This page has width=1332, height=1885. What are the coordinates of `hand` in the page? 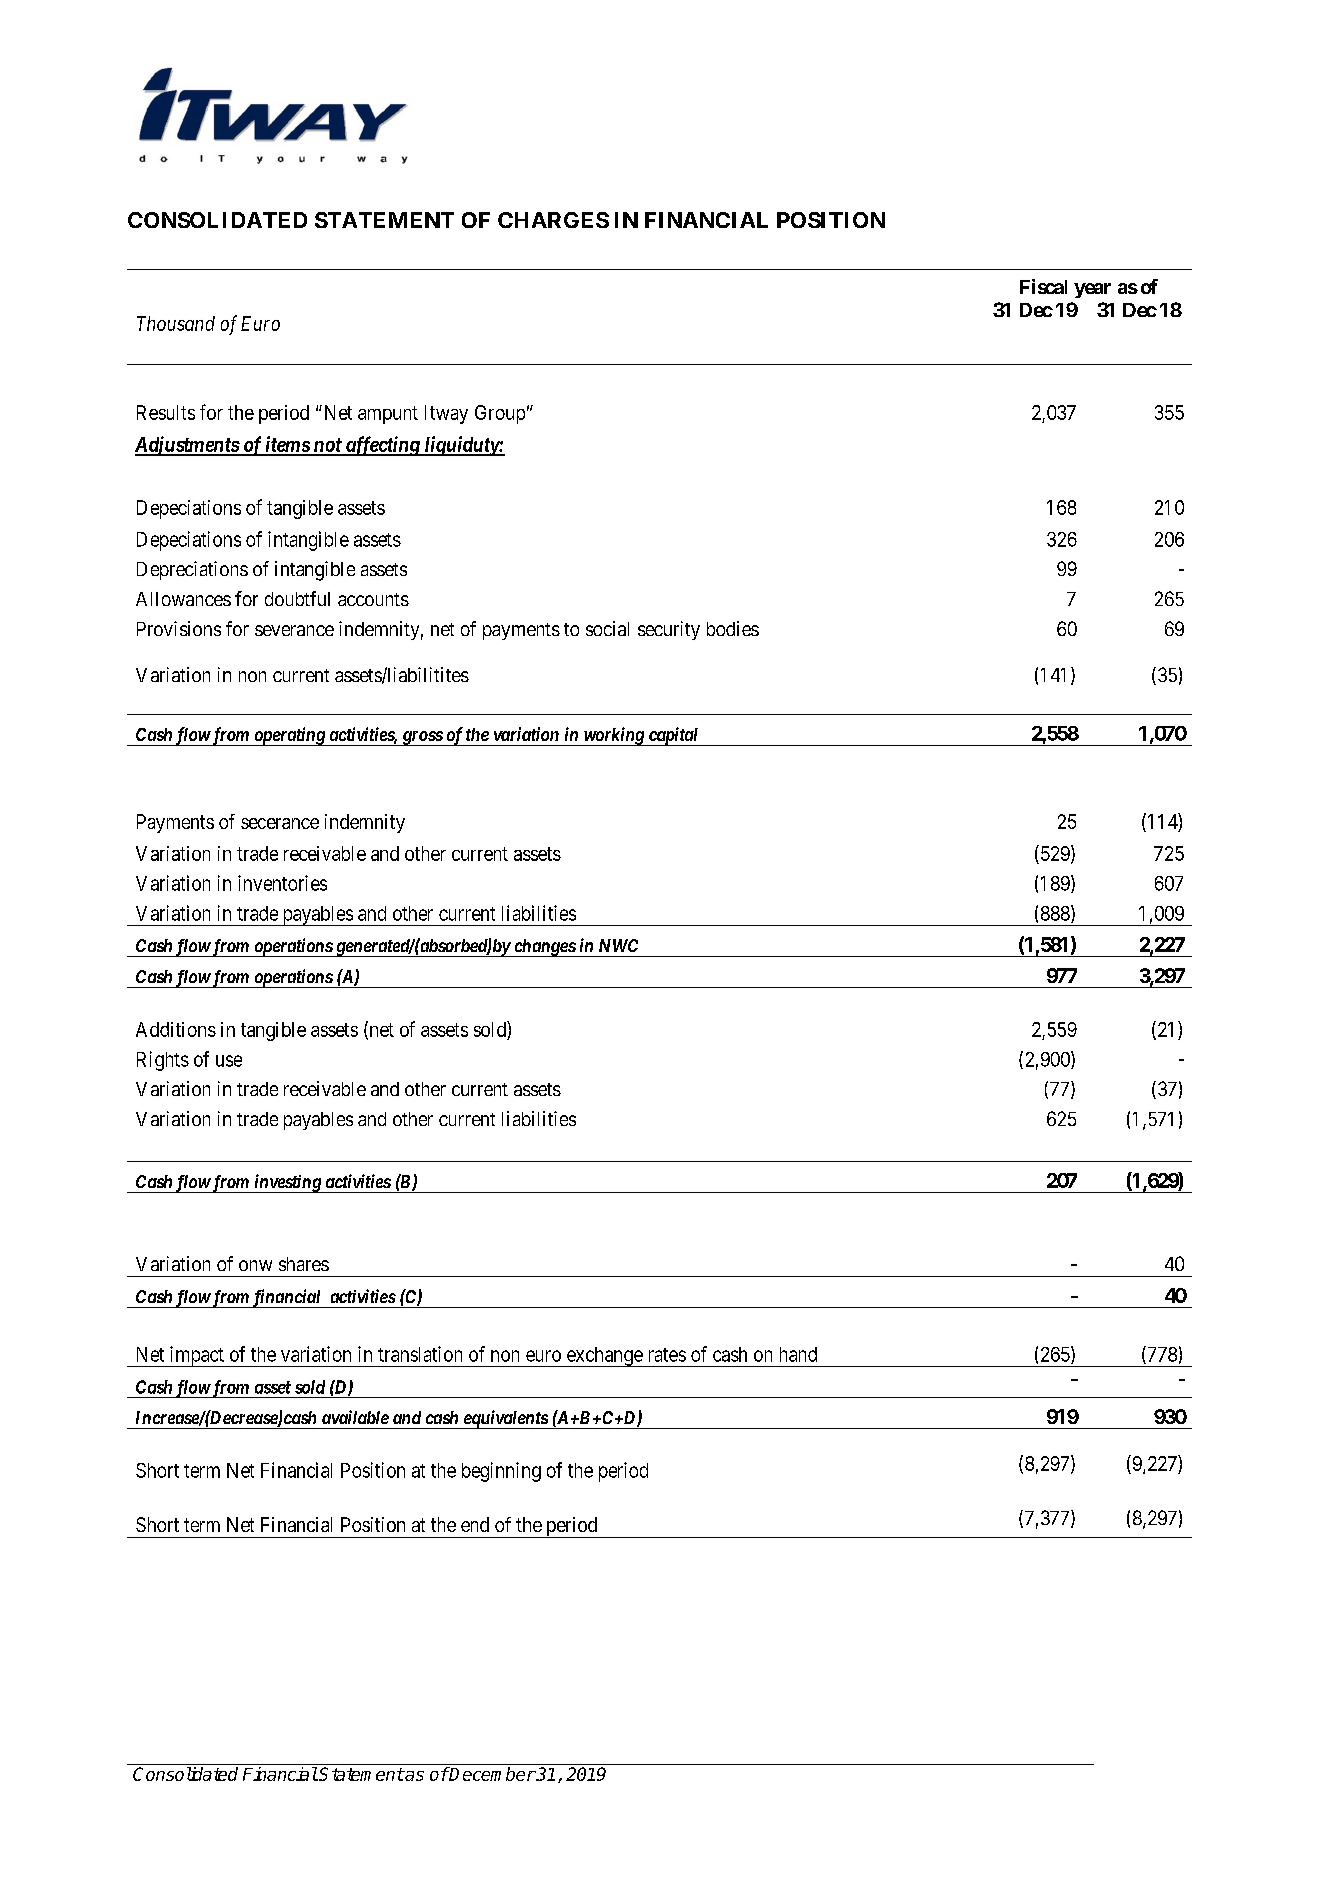 It's located at (798, 1354).
